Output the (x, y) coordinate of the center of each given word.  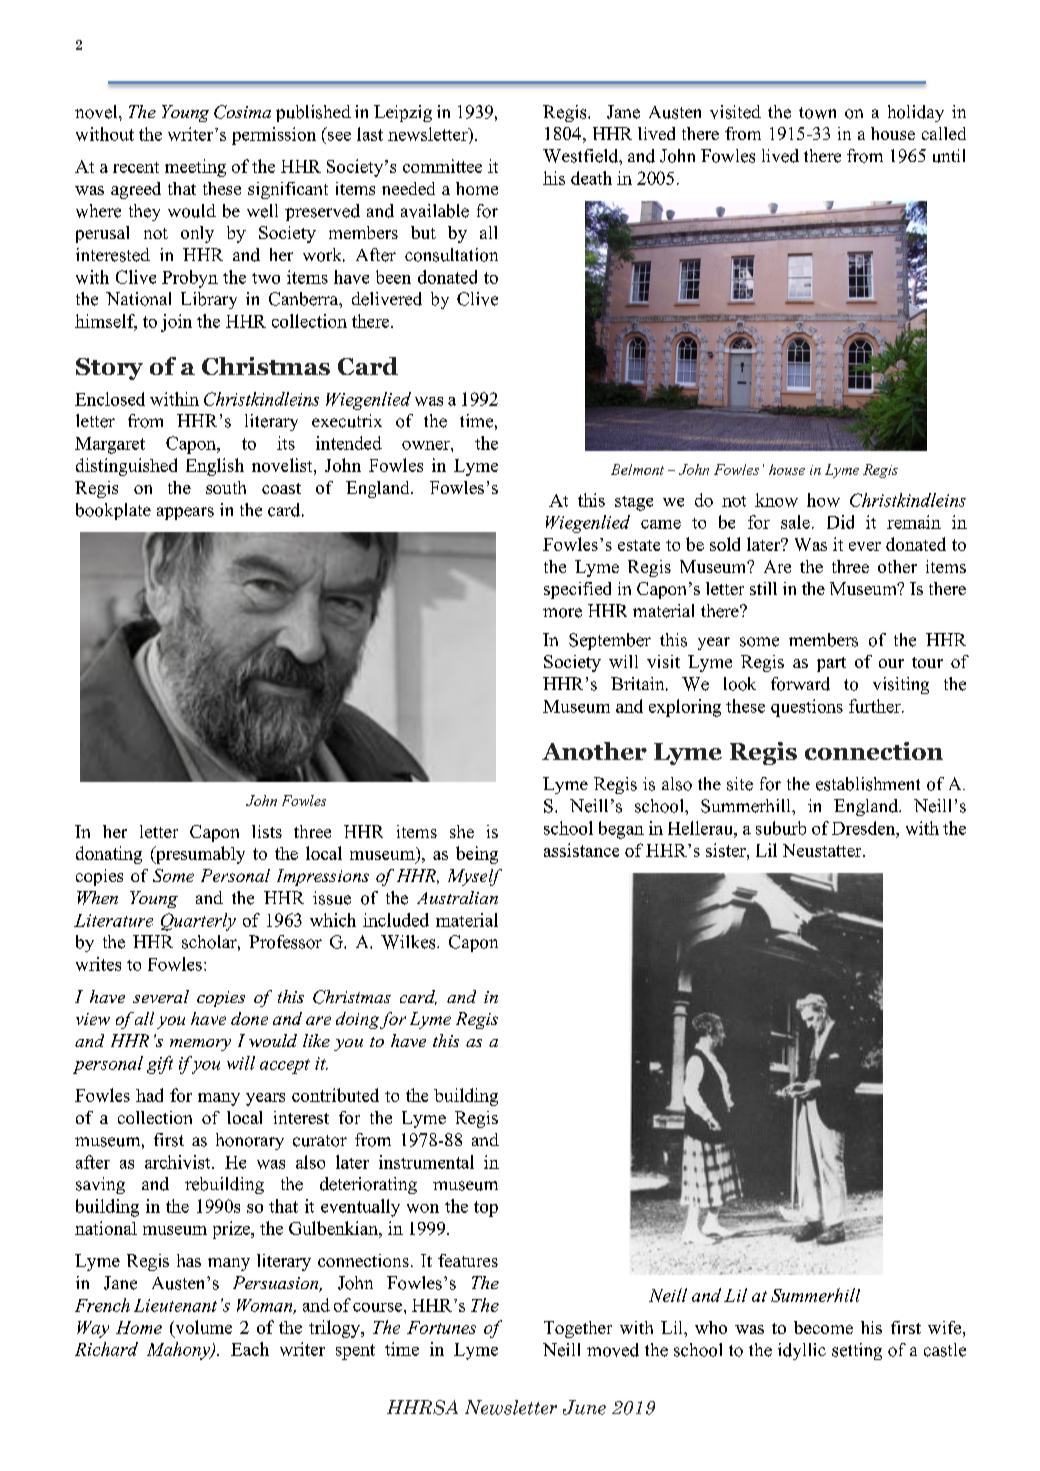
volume (202, 1327)
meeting (195, 168)
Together (578, 1329)
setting (857, 1351)
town (817, 113)
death (591, 178)
